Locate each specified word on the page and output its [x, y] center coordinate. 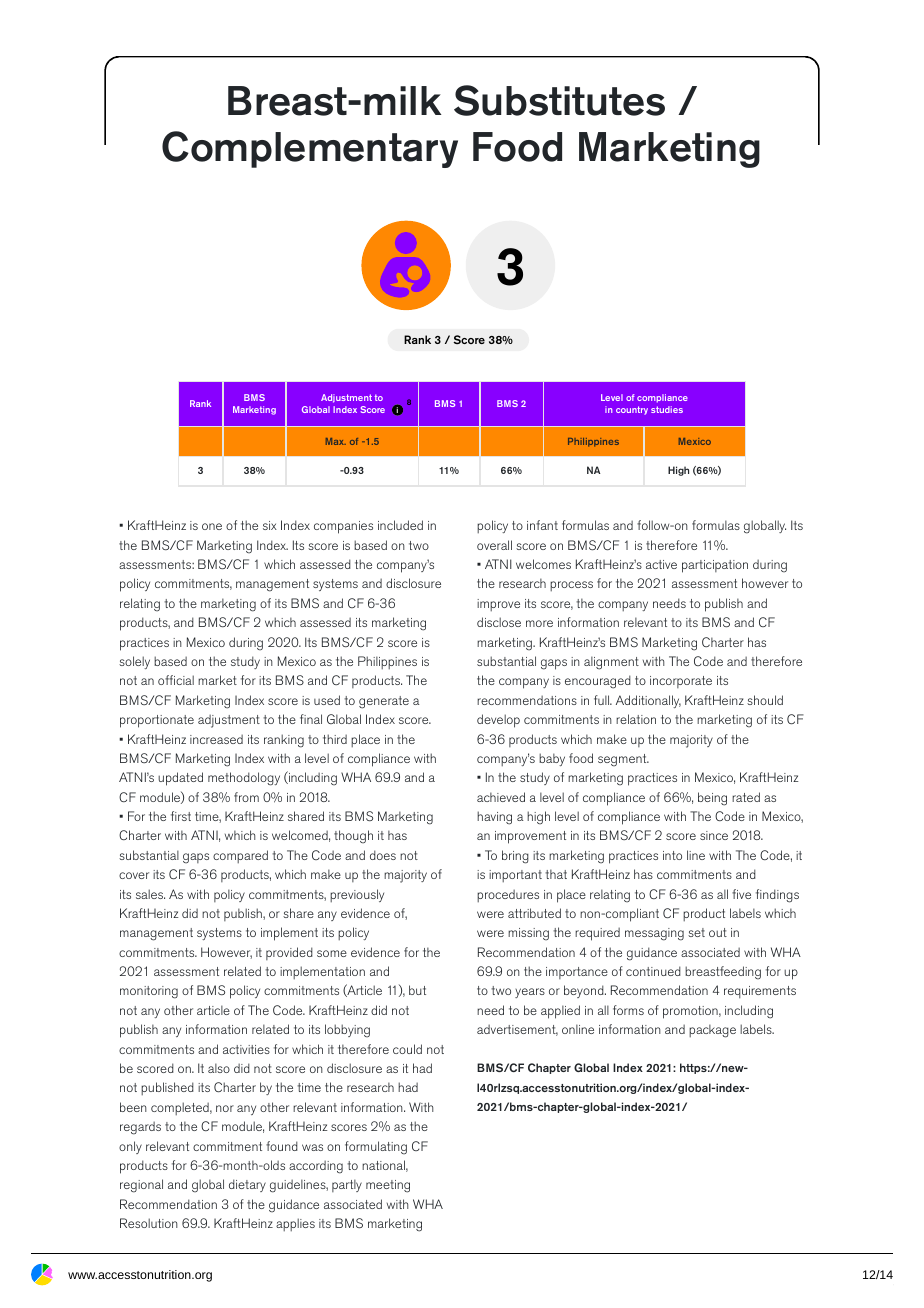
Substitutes [559, 100]
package [712, 1031]
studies [667, 409]
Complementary [310, 149]
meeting [388, 1186]
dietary [247, 1185]
